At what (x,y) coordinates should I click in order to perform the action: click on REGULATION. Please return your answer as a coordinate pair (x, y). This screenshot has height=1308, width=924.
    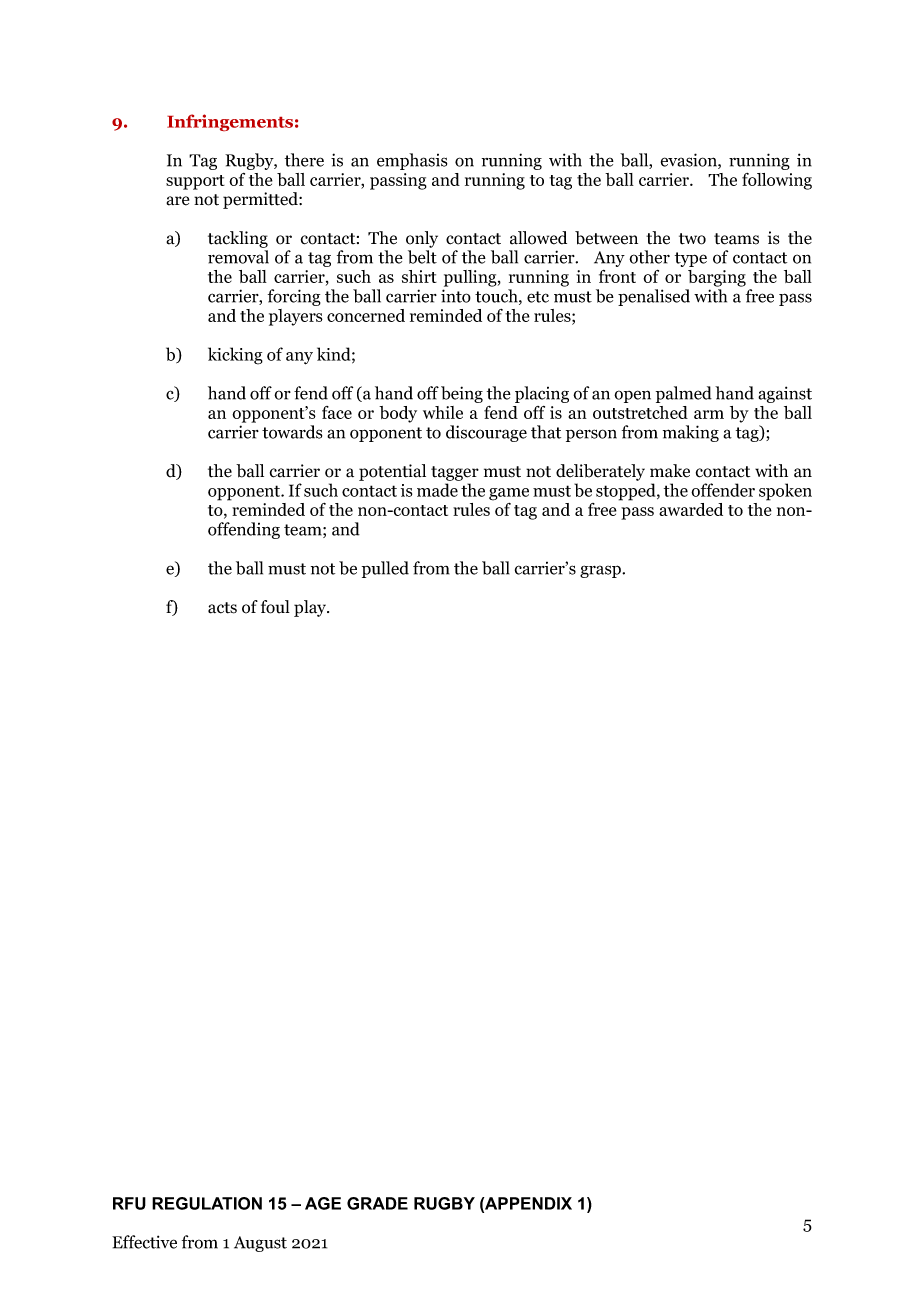
    Looking at the image, I should click on (207, 1203).
